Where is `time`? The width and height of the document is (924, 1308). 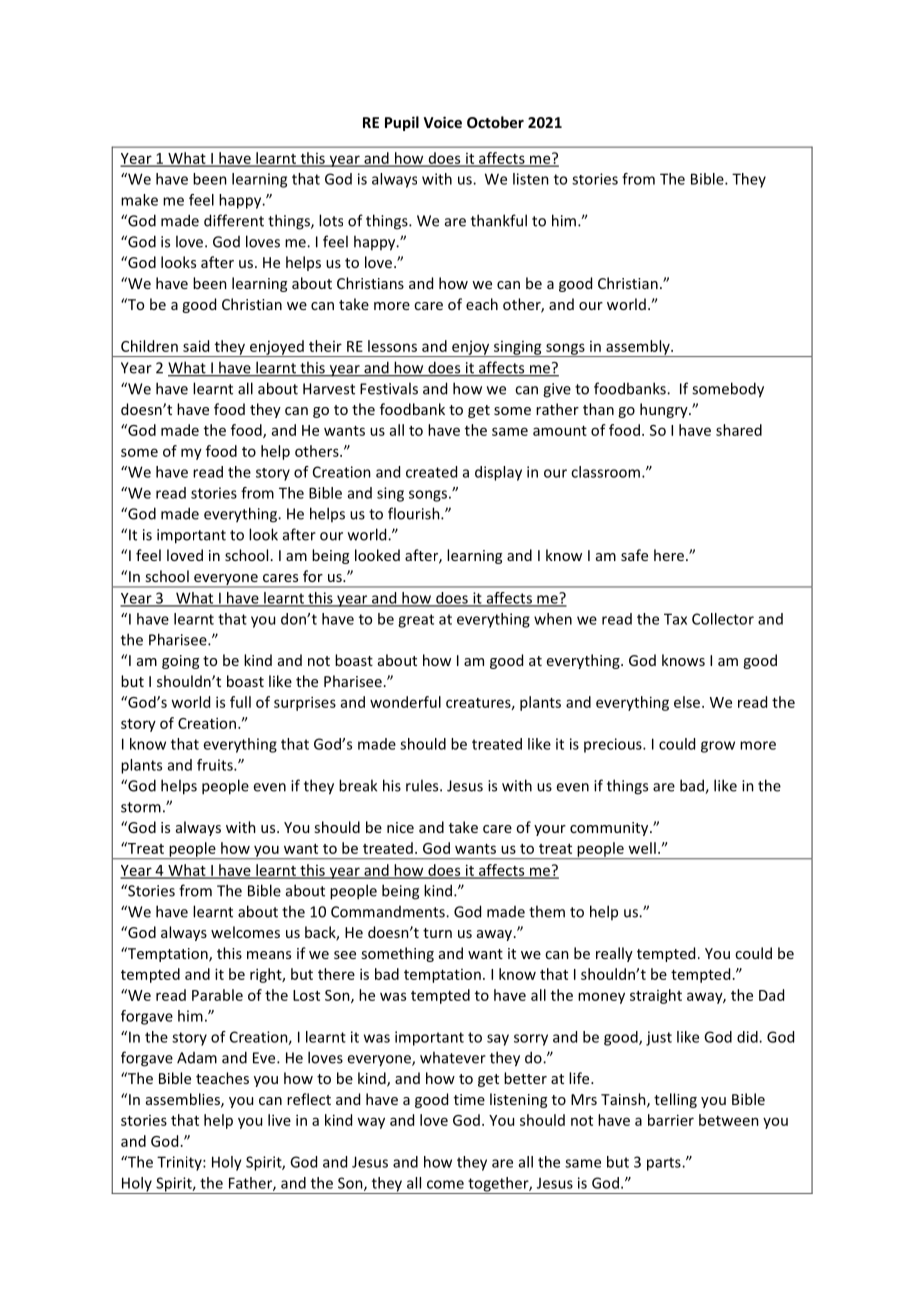
time is located at coordinates (469, 1099).
